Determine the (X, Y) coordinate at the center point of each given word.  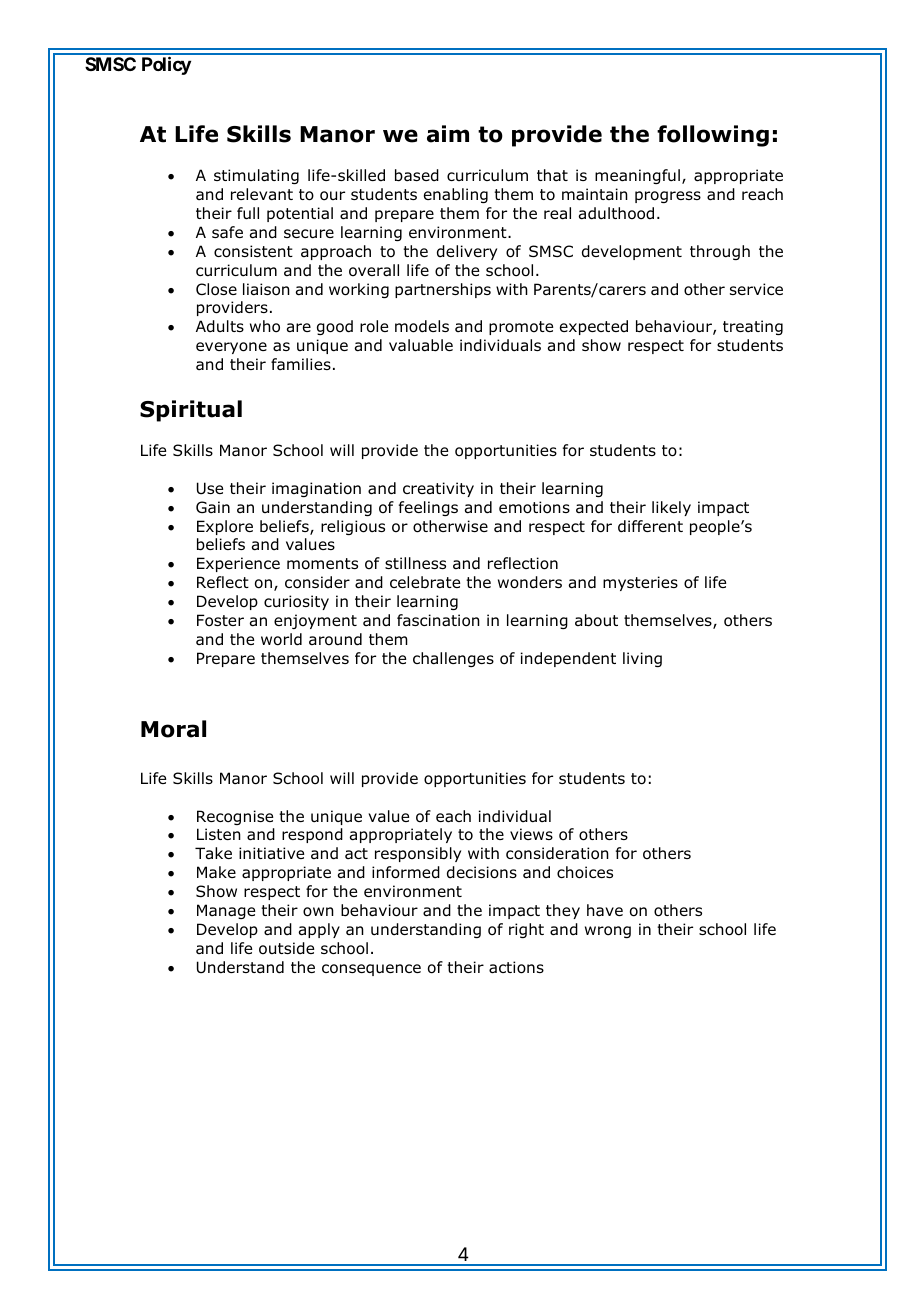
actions (516, 967)
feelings (428, 508)
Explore (225, 527)
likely (671, 508)
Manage (226, 911)
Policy (166, 65)
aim (448, 134)
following (713, 136)
